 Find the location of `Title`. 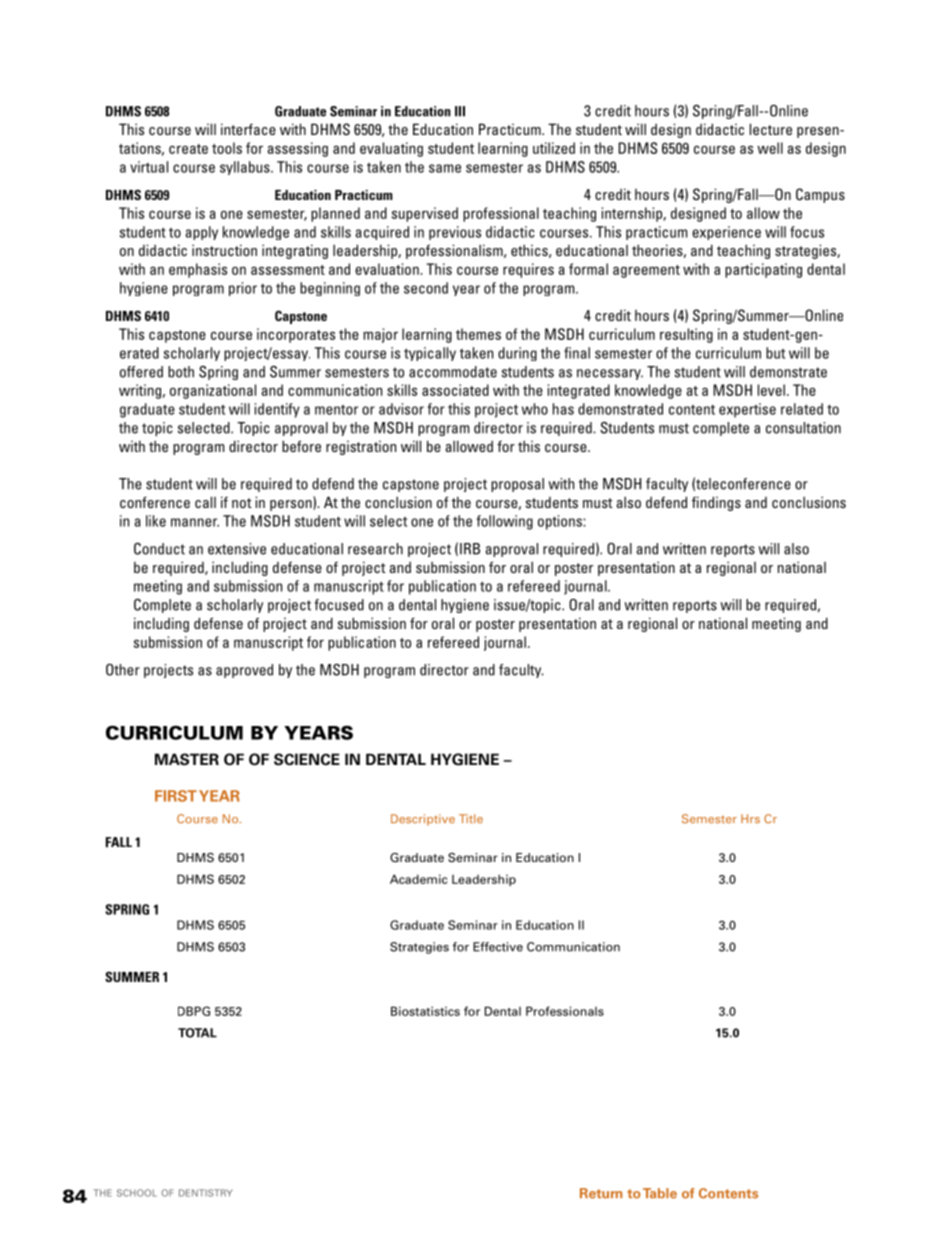

Title is located at coordinates (471, 819).
